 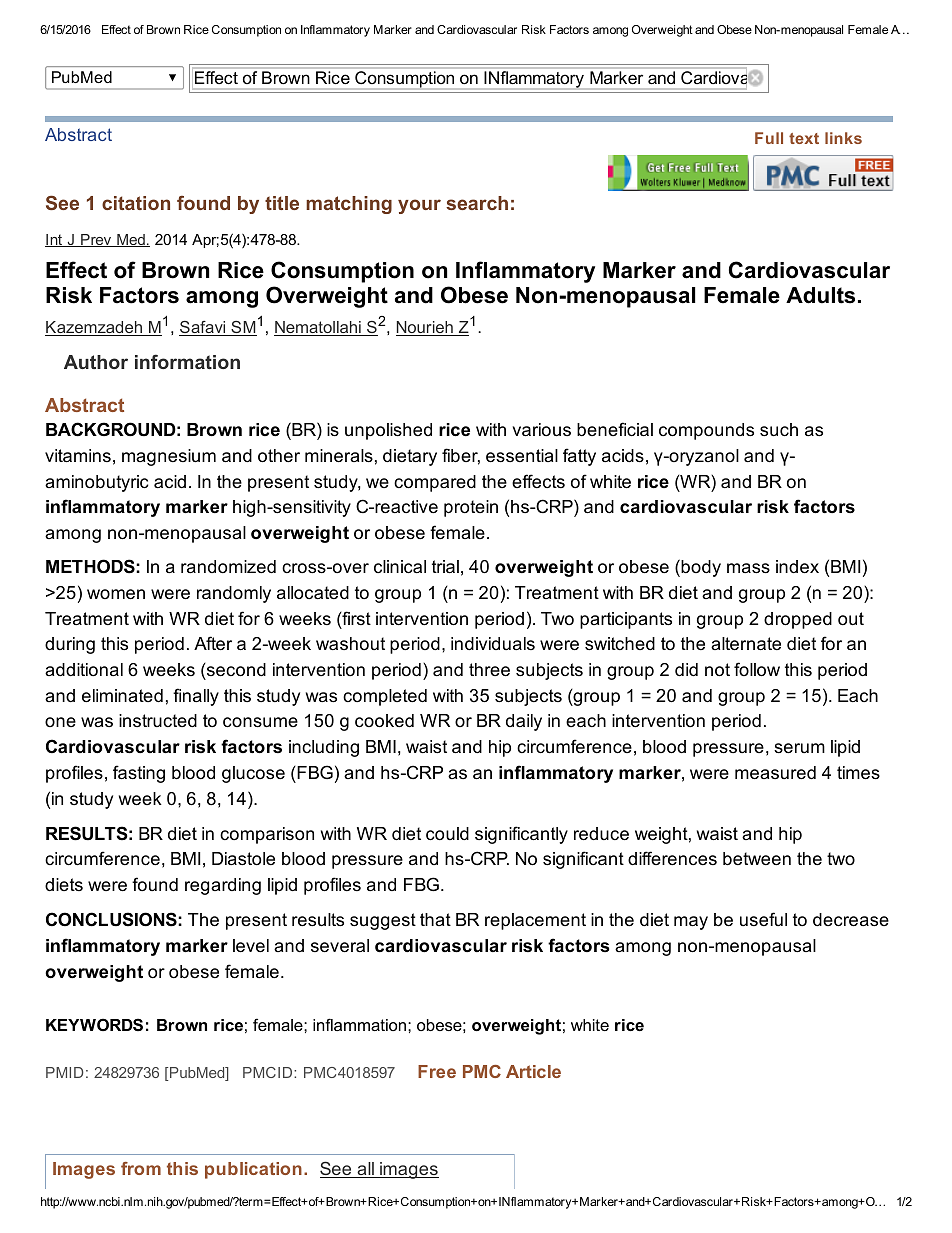 I want to click on from, so click(x=141, y=1168).
